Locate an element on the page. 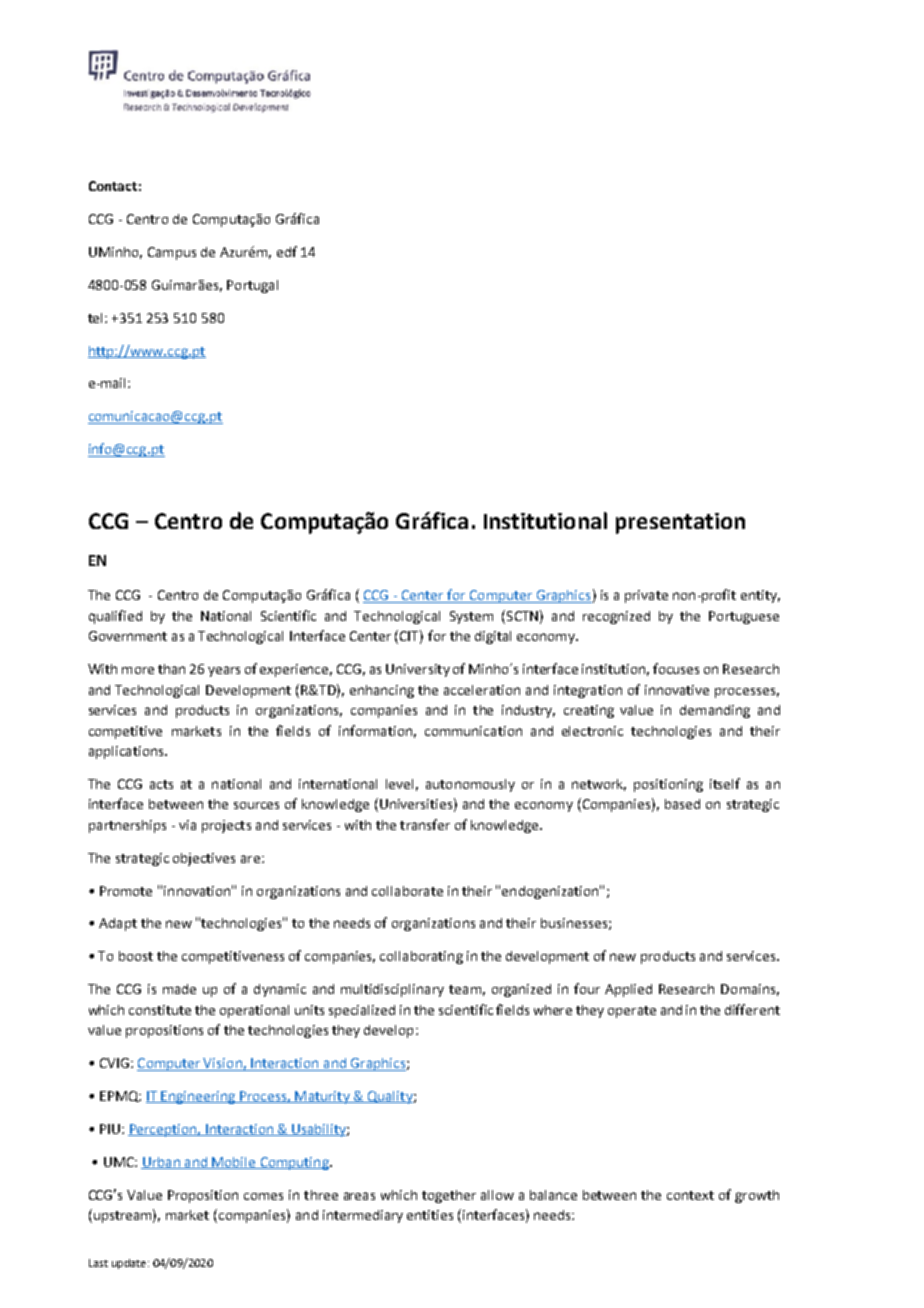 This page has height=1308, width=924. edf is located at coordinates (287, 251).
